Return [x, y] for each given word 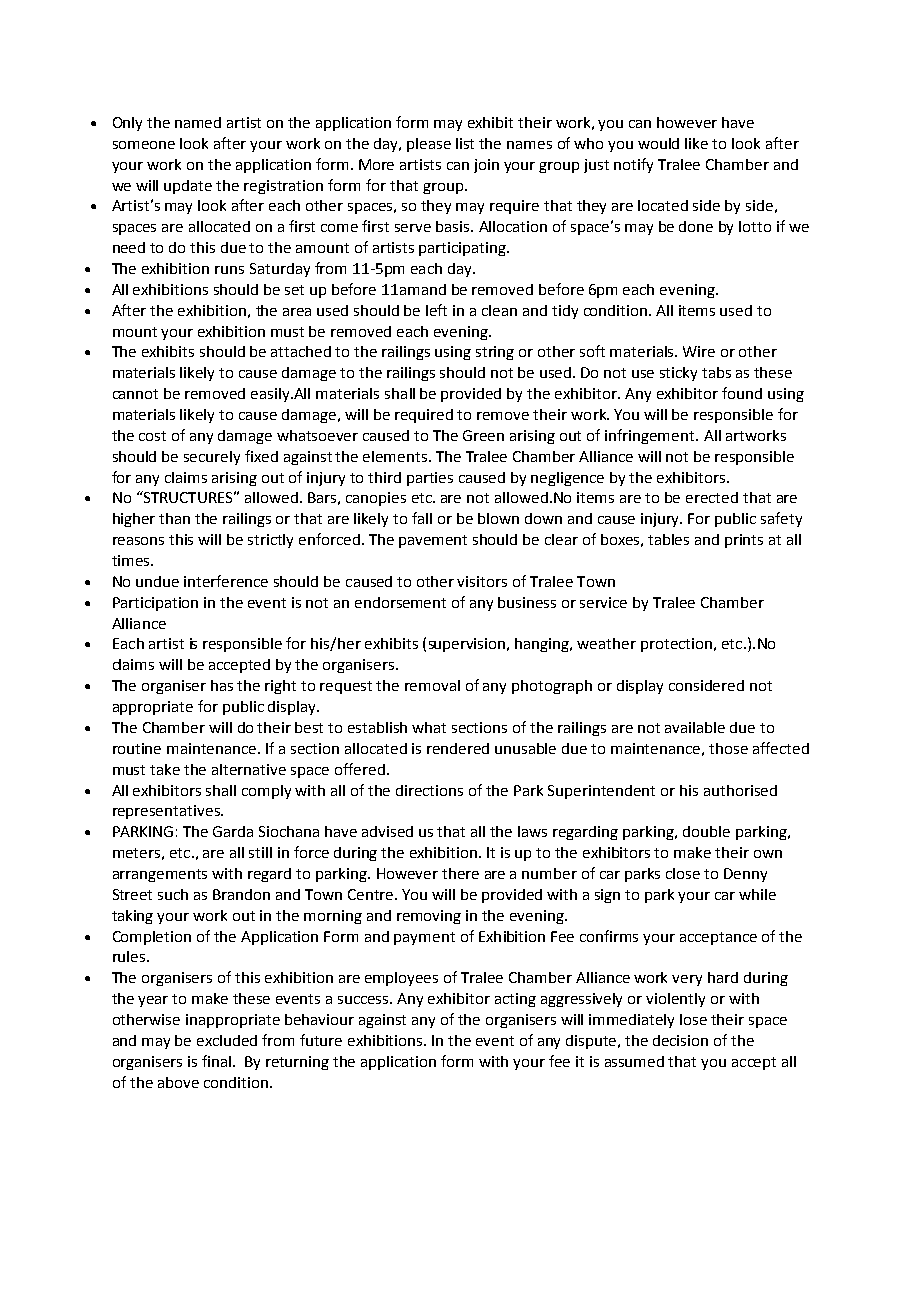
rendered [458, 748]
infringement [651, 436]
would [658, 143]
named [198, 122]
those [728, 748]
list [465, 143]
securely [212, 458]
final [218, 1061]
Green [483, 435]
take [165, 769]
